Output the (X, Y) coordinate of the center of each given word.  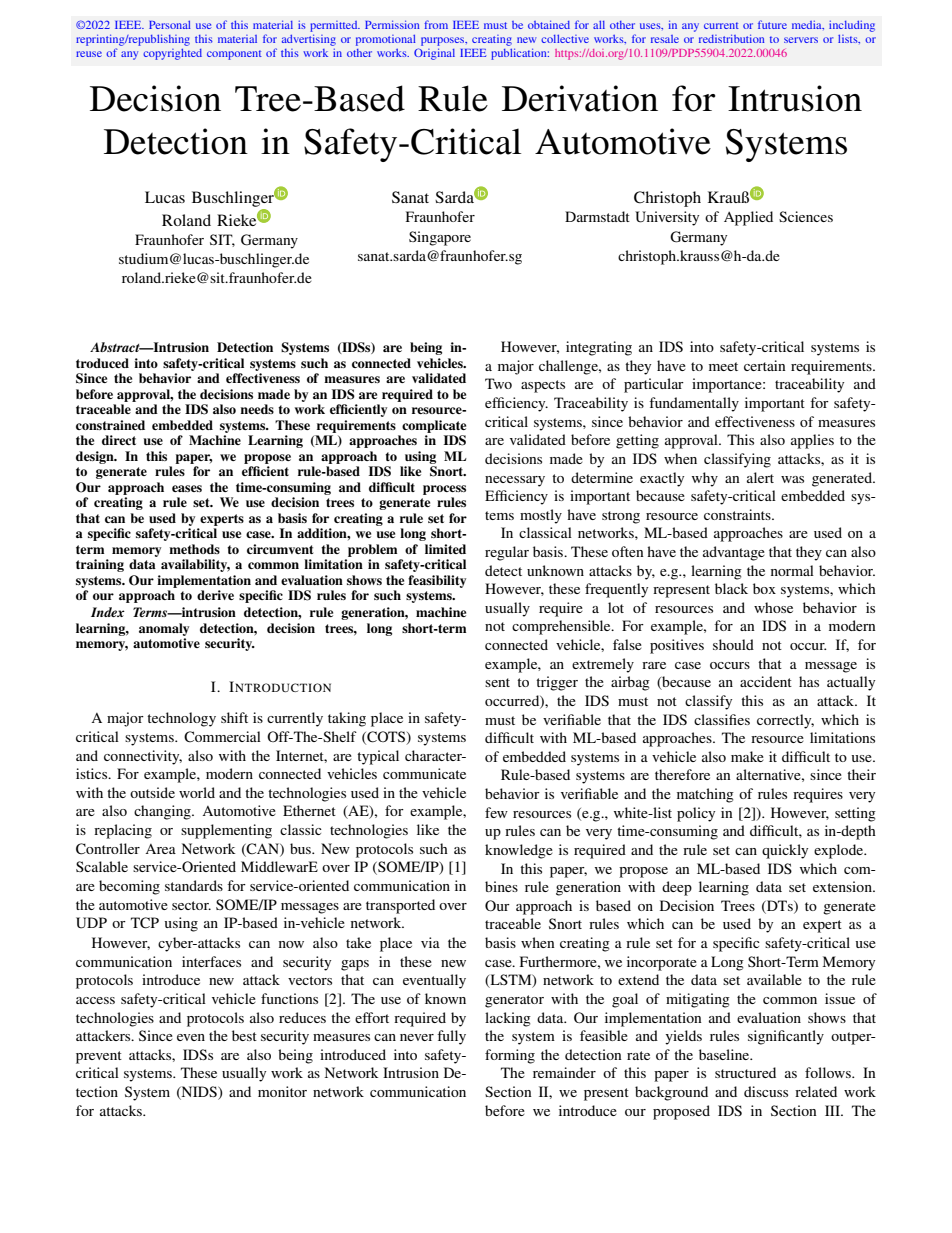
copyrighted (172, 54)
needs (257, 409)
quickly (785, 851)
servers (801, 40)
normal (792, 570)
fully (451, 1037)
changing (163, 812)
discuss (766, 1091)
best (244, 1035)
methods (194, 549)
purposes (442, 43)
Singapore (440, 238)
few (496, 812)
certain (765, 365)
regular (507, 553)
